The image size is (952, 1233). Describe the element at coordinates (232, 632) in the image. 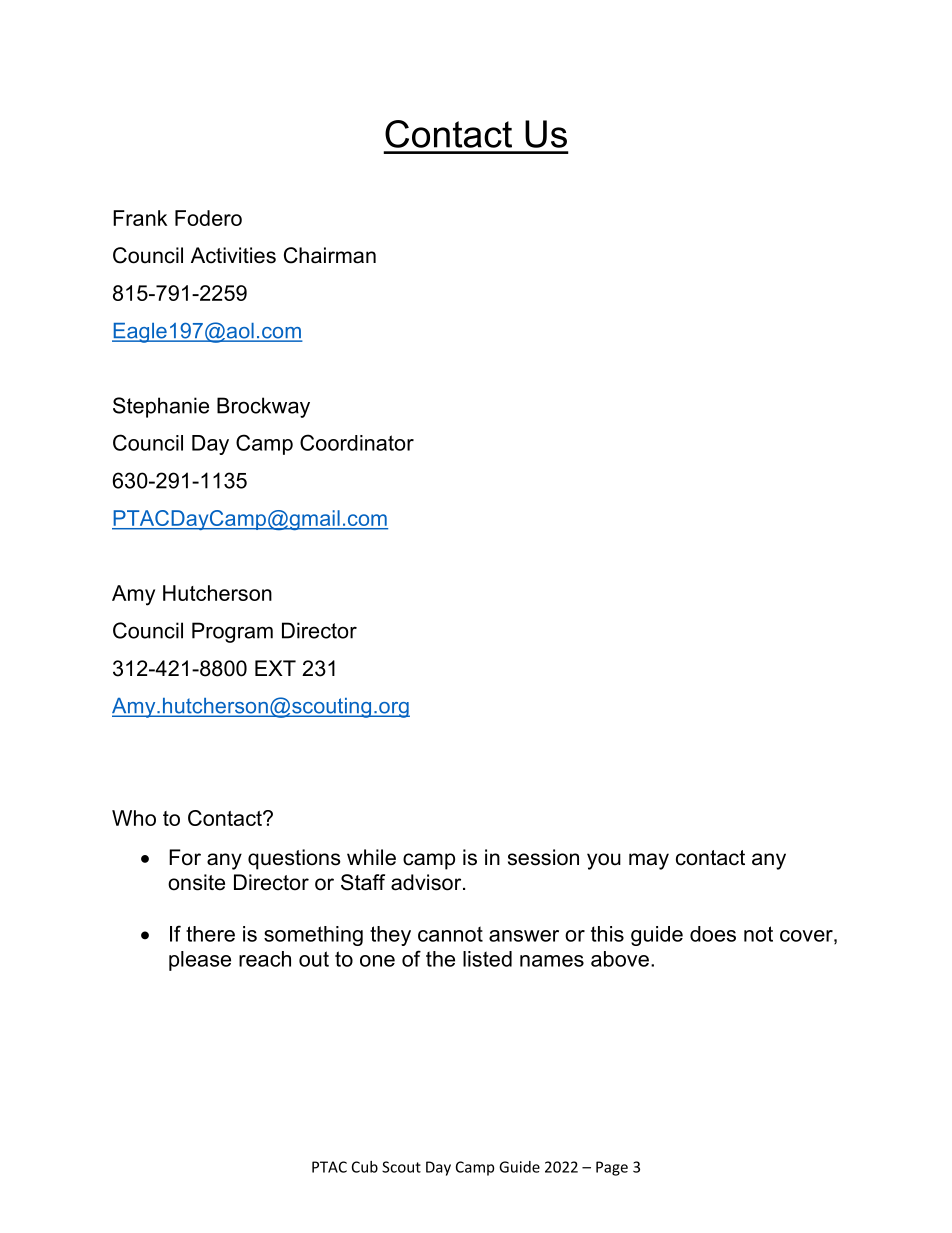

I see `Program` at that location.
